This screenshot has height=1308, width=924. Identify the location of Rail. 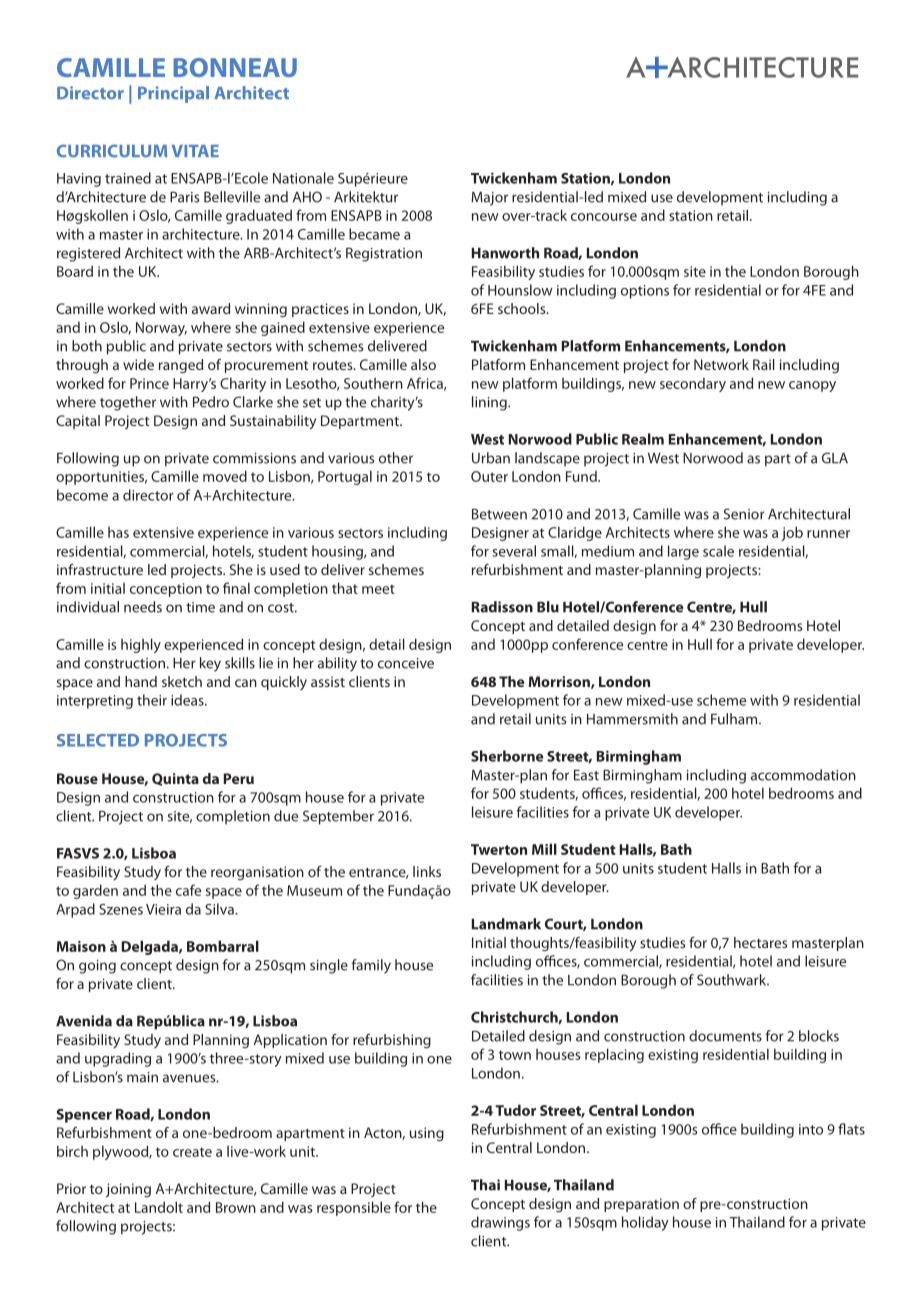
(764, 364).
